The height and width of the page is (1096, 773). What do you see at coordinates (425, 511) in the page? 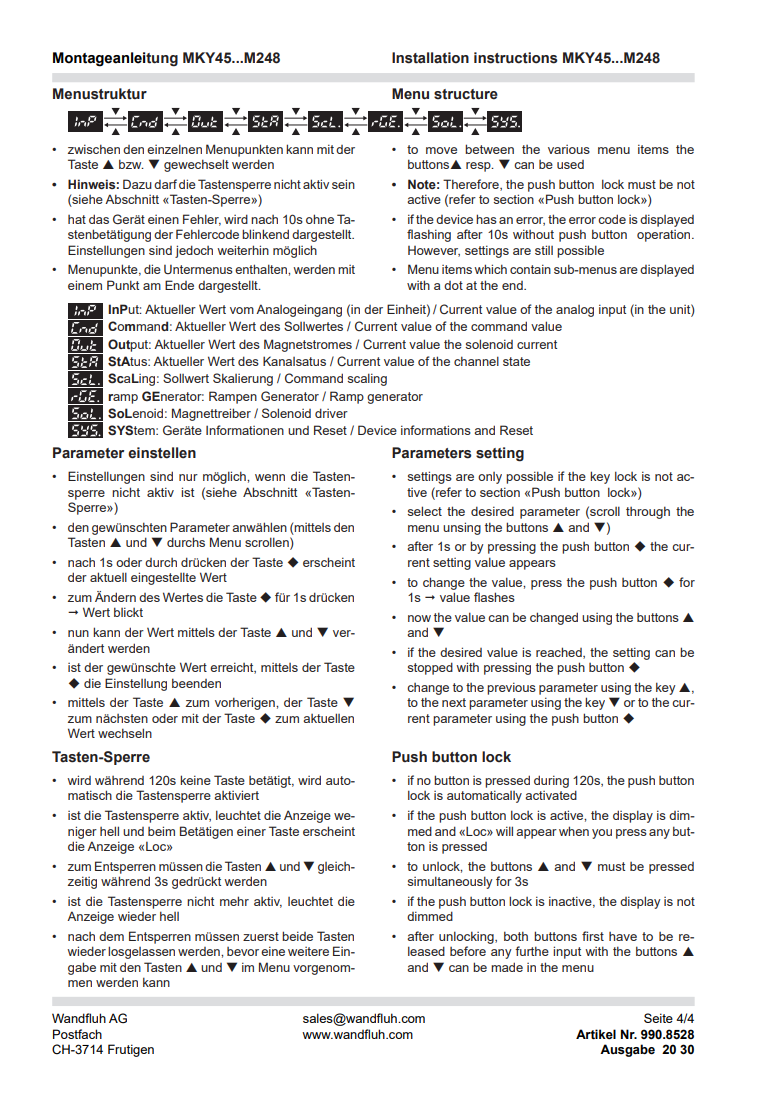
I see `select` at bounding box center [425, 511].
